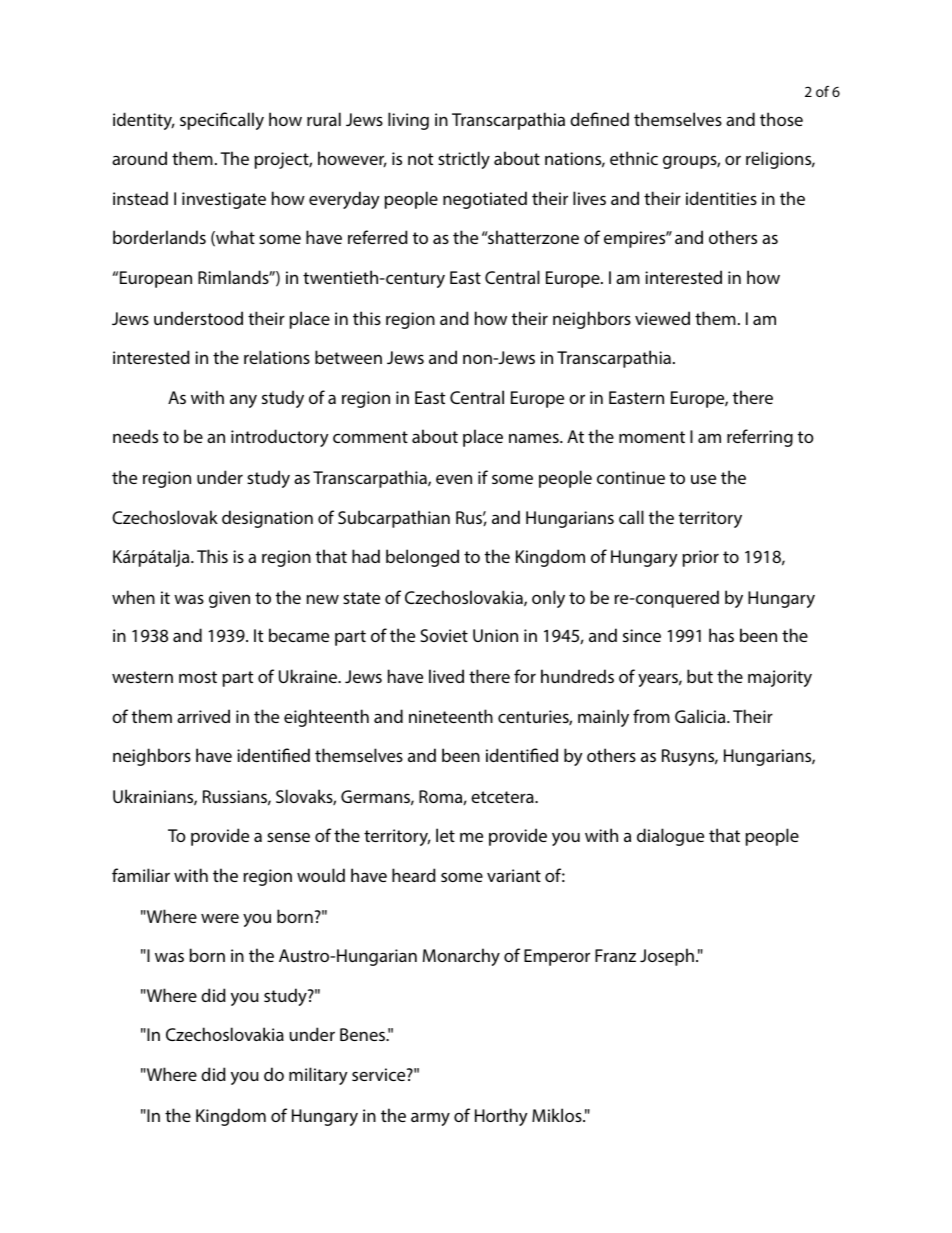  What do you see at coordinates (721, 635) in the screenshot?
I see `has` at bounding box center [721, 635].
